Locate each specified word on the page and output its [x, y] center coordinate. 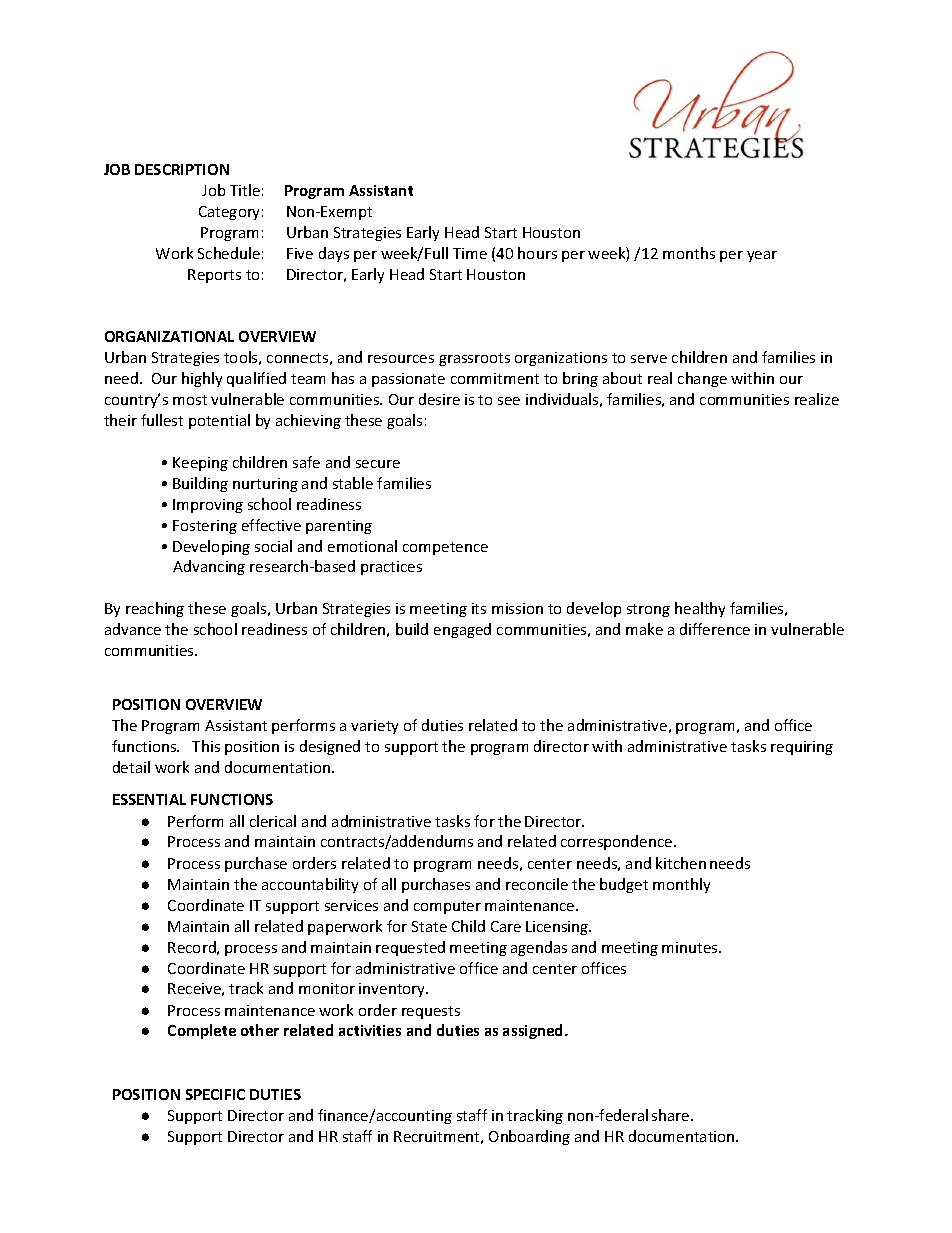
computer [447, 907]
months [689, 253]
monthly [681, 885]
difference [715, 629]
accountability [310, 885]
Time [470, 253]
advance [133, 629]
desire [439, 399]
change [702, 379]
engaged [462, 630]
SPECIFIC [215, 1094]
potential [219, 421]
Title [245, 190]
